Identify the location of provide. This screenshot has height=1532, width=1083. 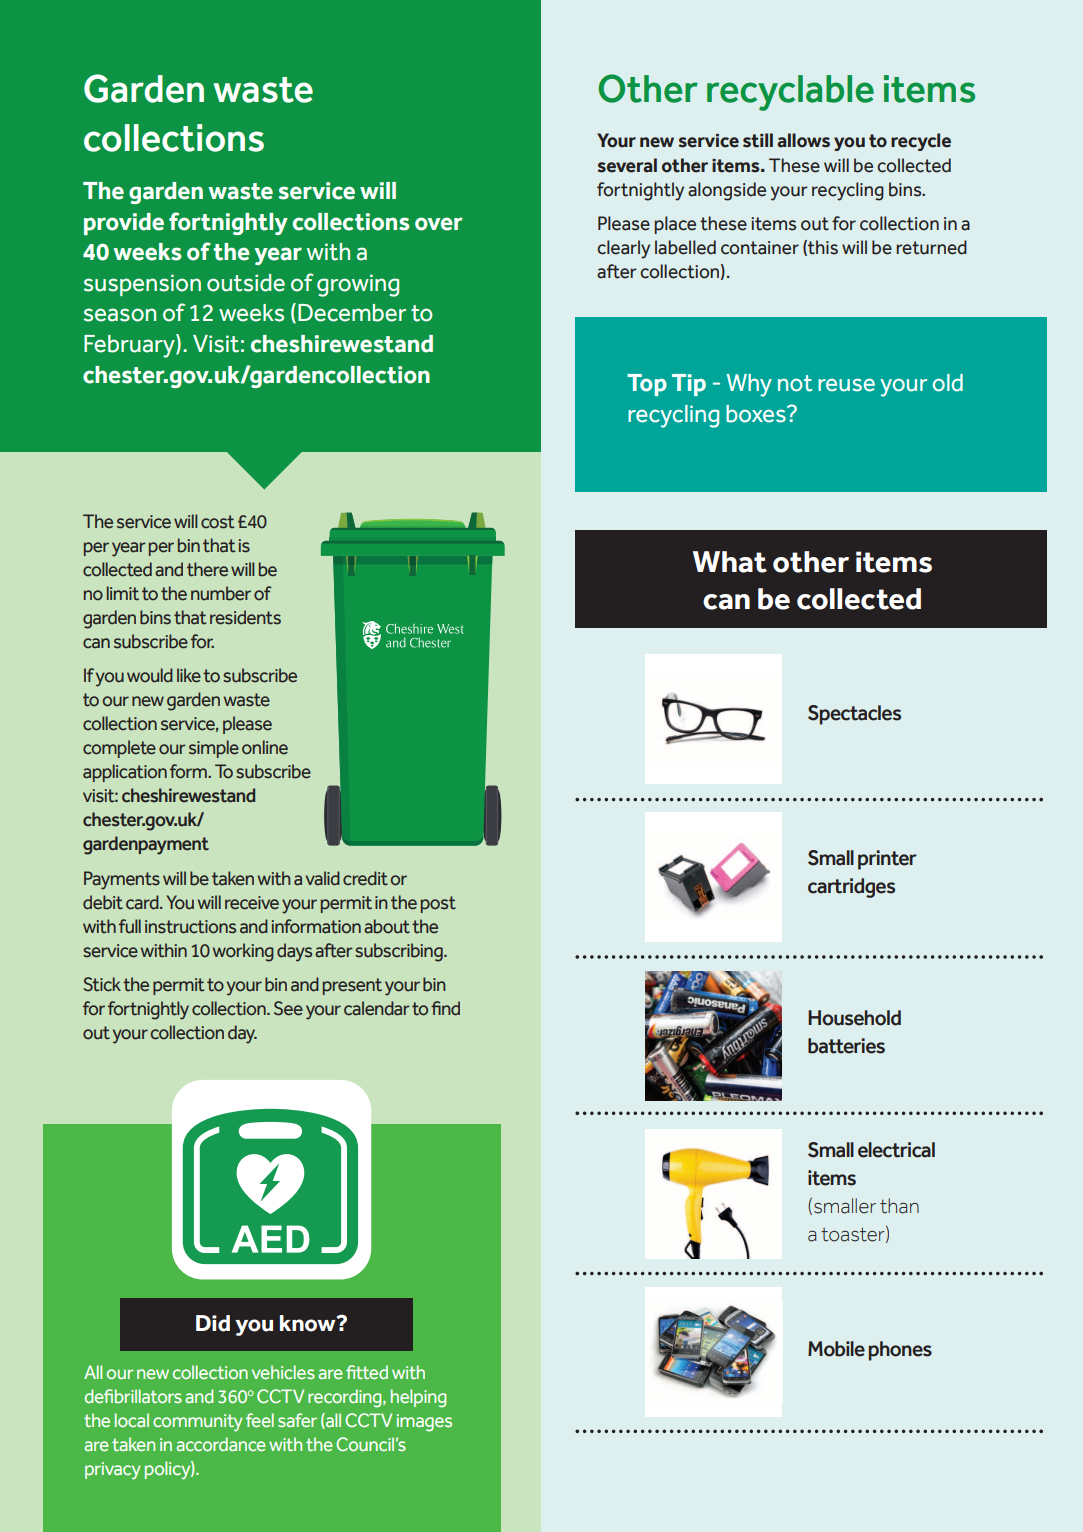
(124, 224).
